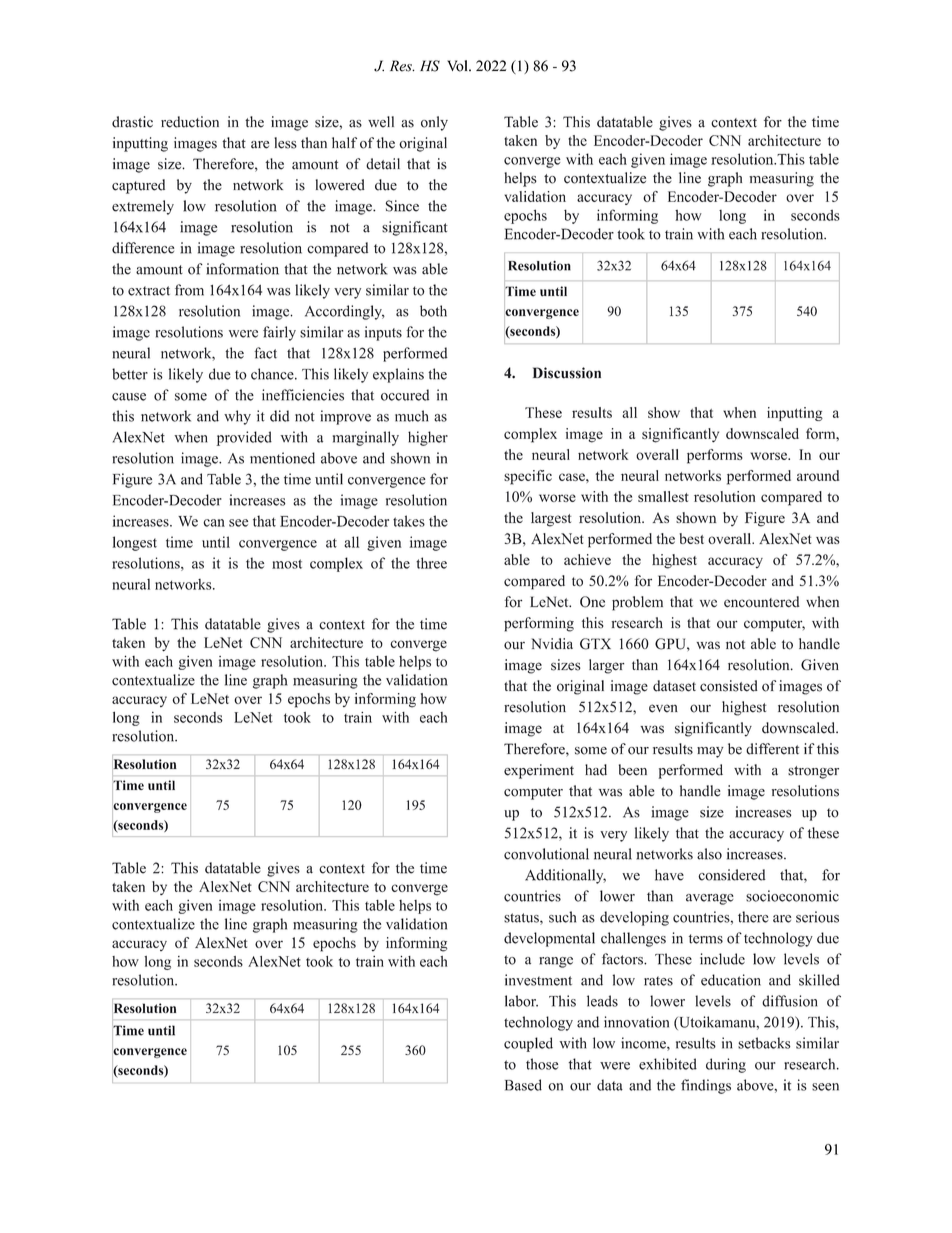  Describe the element at coordinates (287, 564) in the document. I see `most` at that location.
